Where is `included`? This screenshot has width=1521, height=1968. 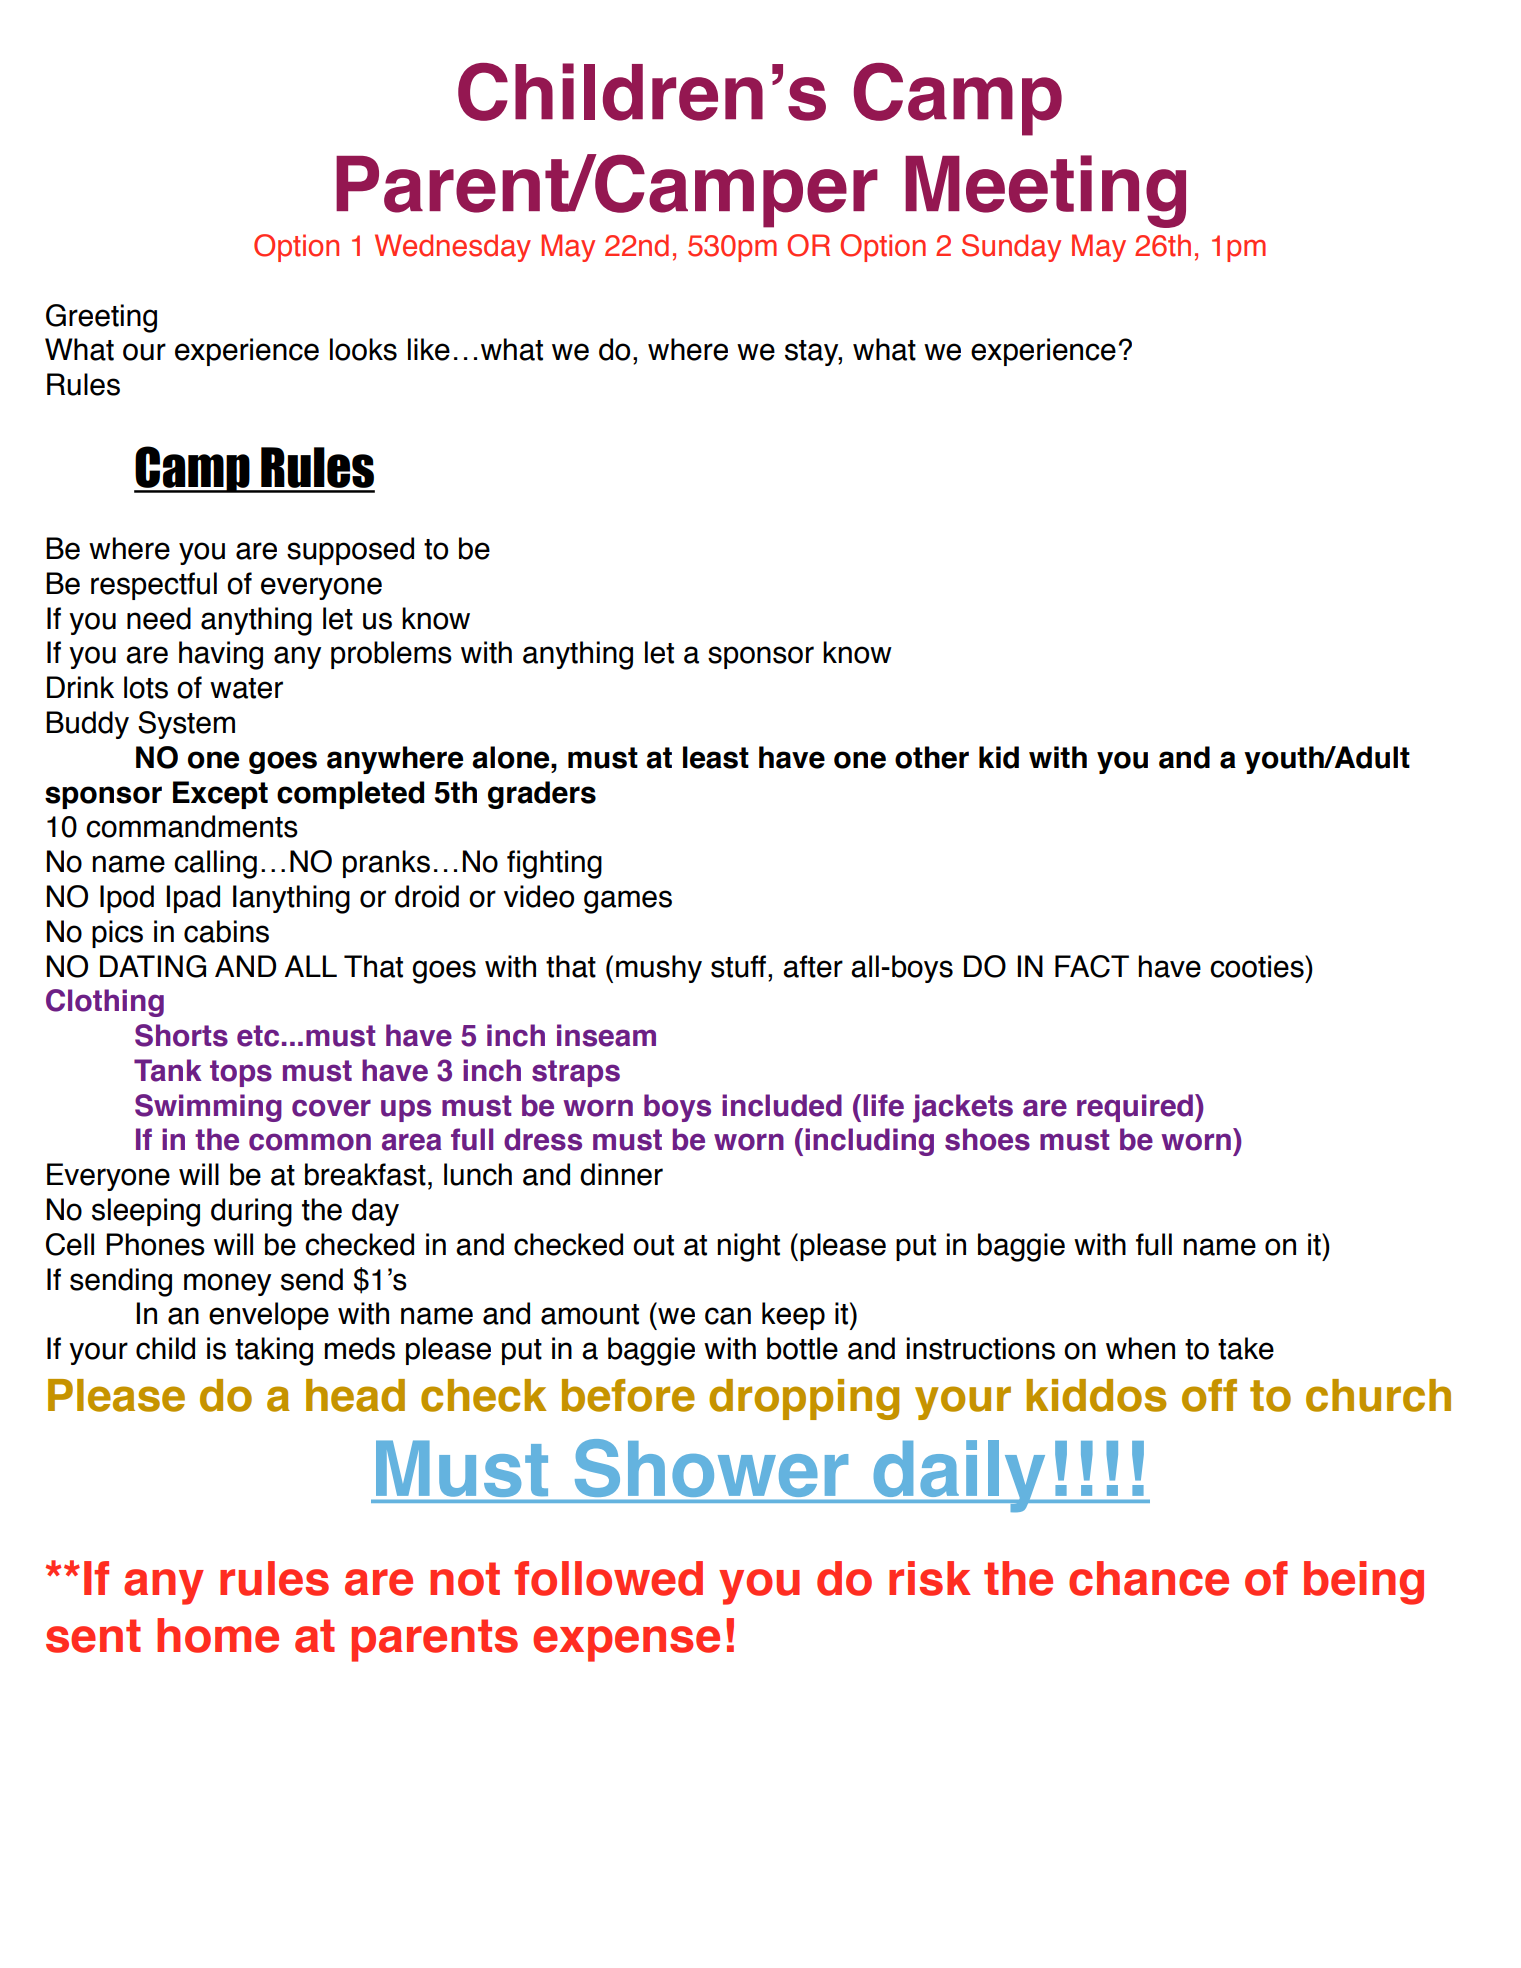
included is located at coordinates (782, 1105).
